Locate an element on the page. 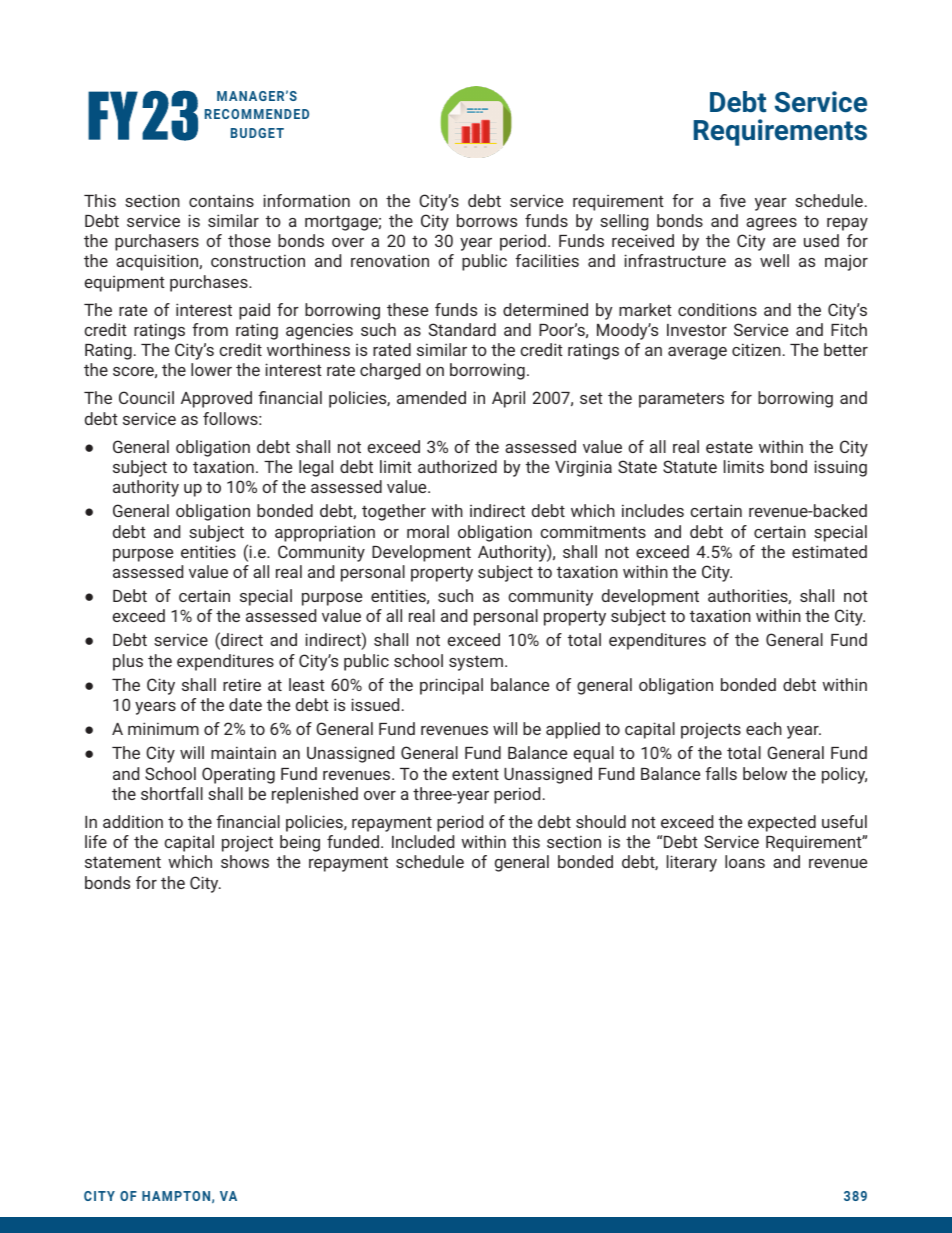 This page has height=1233, width=952. conditions is located at coordinates (717, 309).
